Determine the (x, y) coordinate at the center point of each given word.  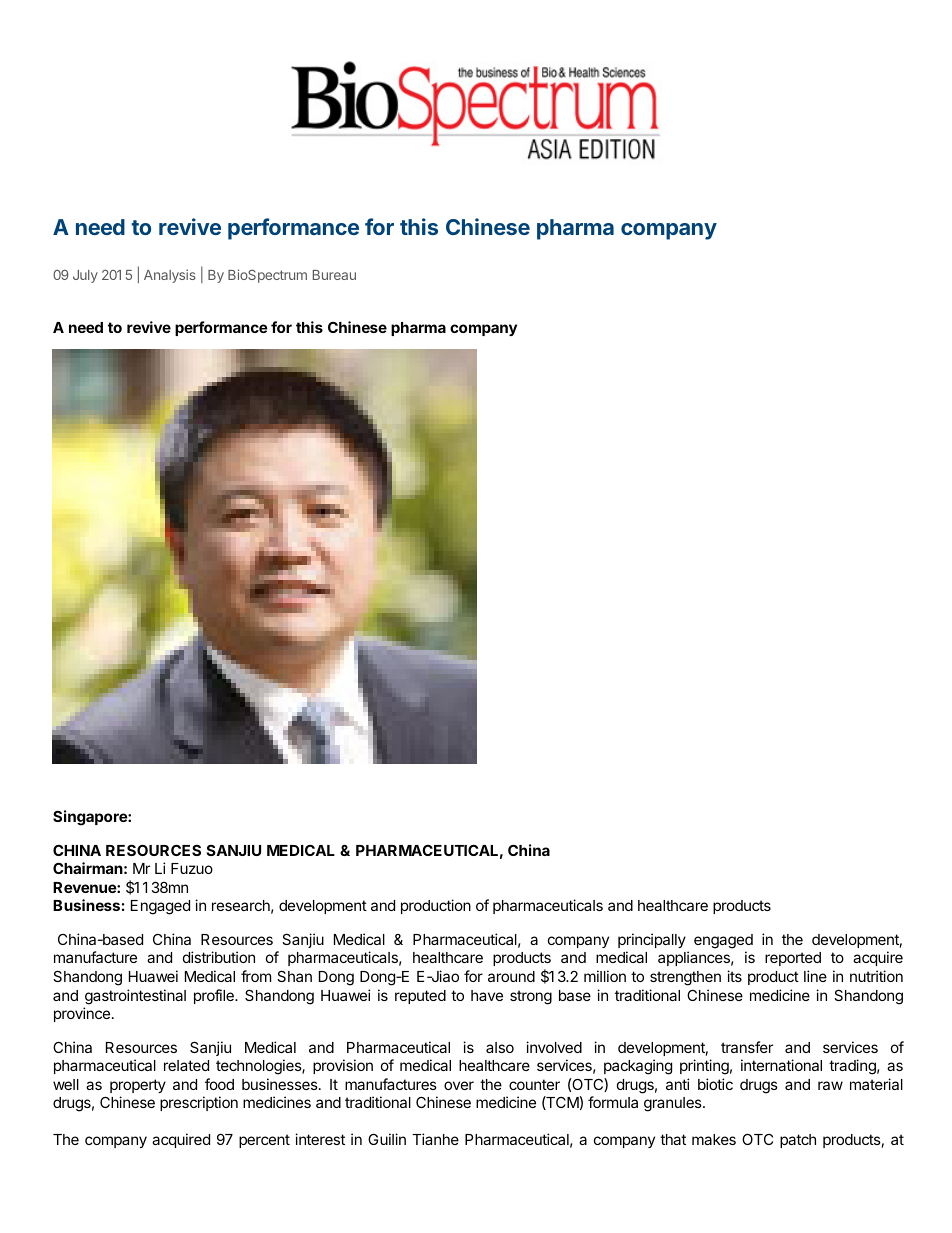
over (459, 1085)
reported (793, 959)
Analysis (170, 276)
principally (652, 940)
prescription (199, 1103)
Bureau (334, 275)
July (85, 276)
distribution (219, 957)
